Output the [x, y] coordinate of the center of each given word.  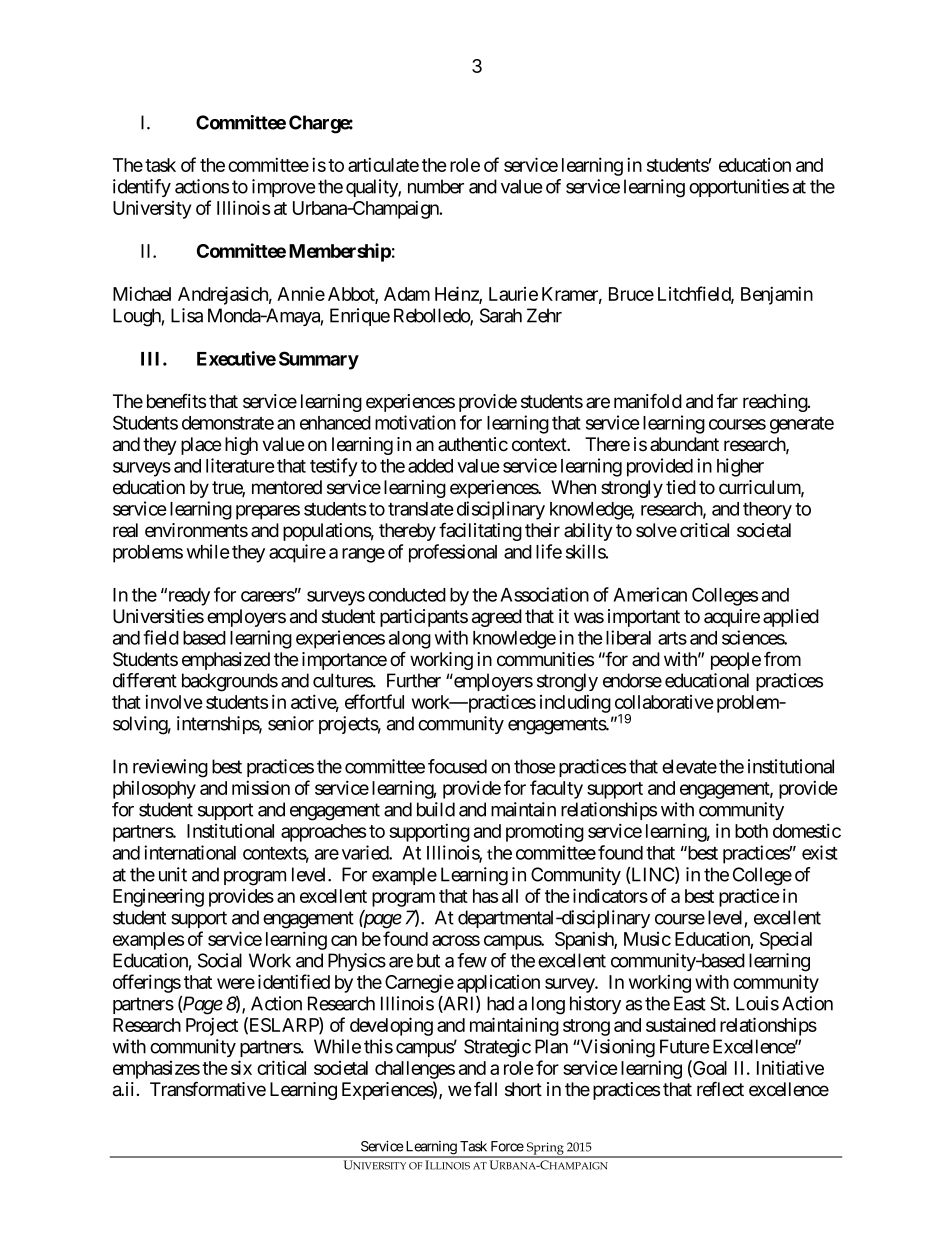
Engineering [158, 897]
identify [142, 188]
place [201, 446]
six [241, 1067]
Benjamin [777, 295]
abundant [684, 444]
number [436, 186]
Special [786, 940]
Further [414, 680]
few [472, 960]
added [430, 466]
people [736, 661]
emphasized [226, 661]
